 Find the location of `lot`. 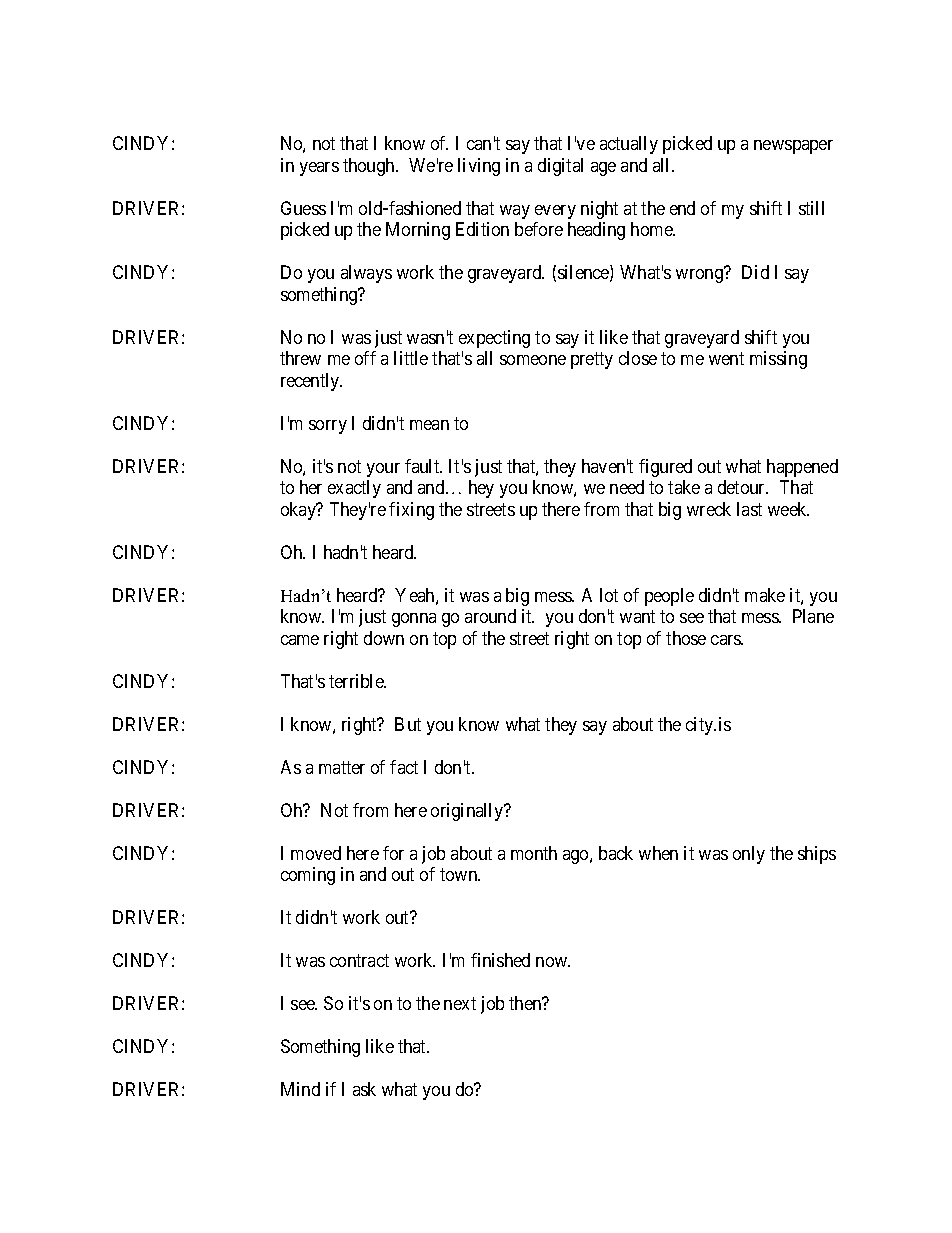

lot is located at coordinates (609, 595).
